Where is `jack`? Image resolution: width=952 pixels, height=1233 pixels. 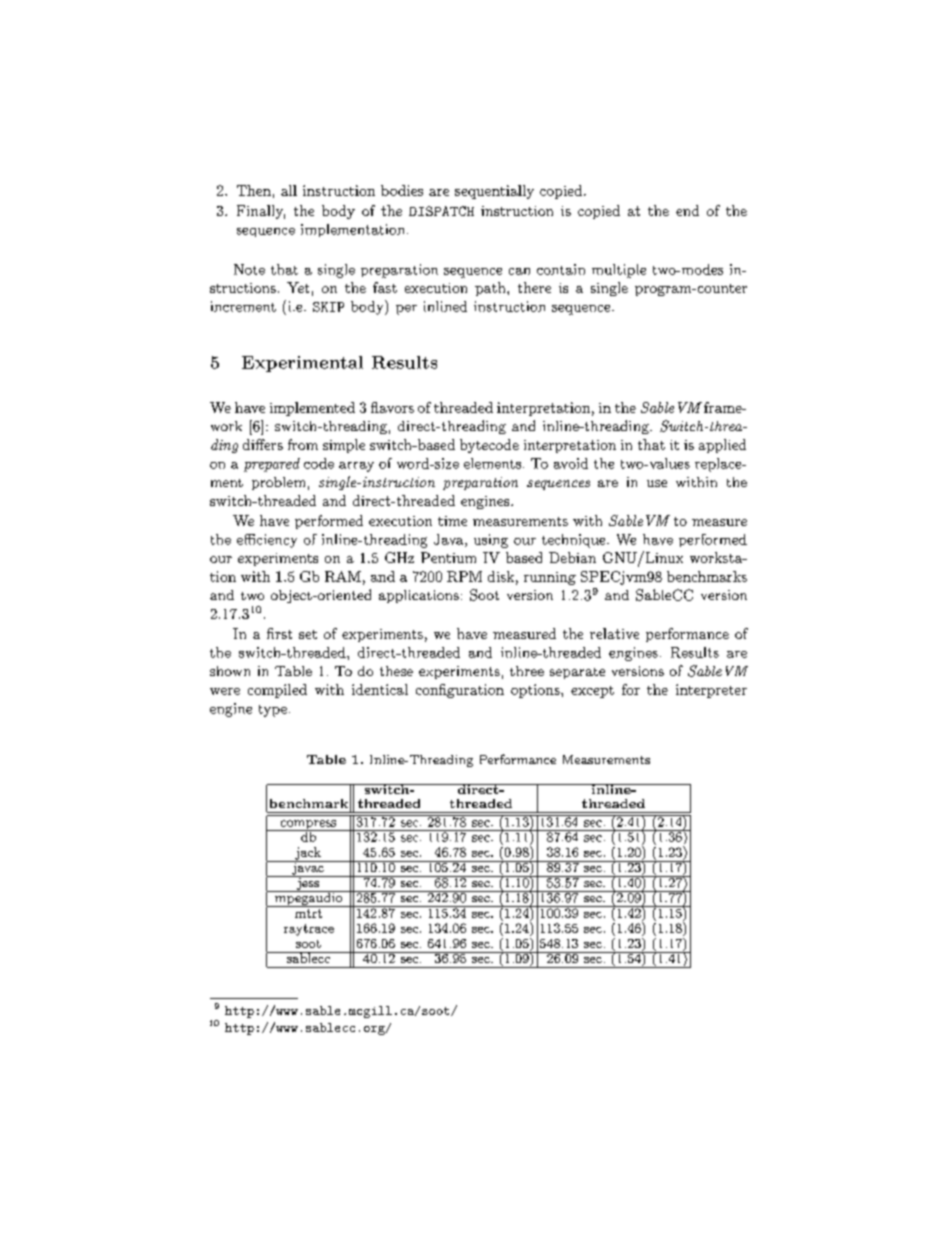
jack is located at coordinates (308, 854).
